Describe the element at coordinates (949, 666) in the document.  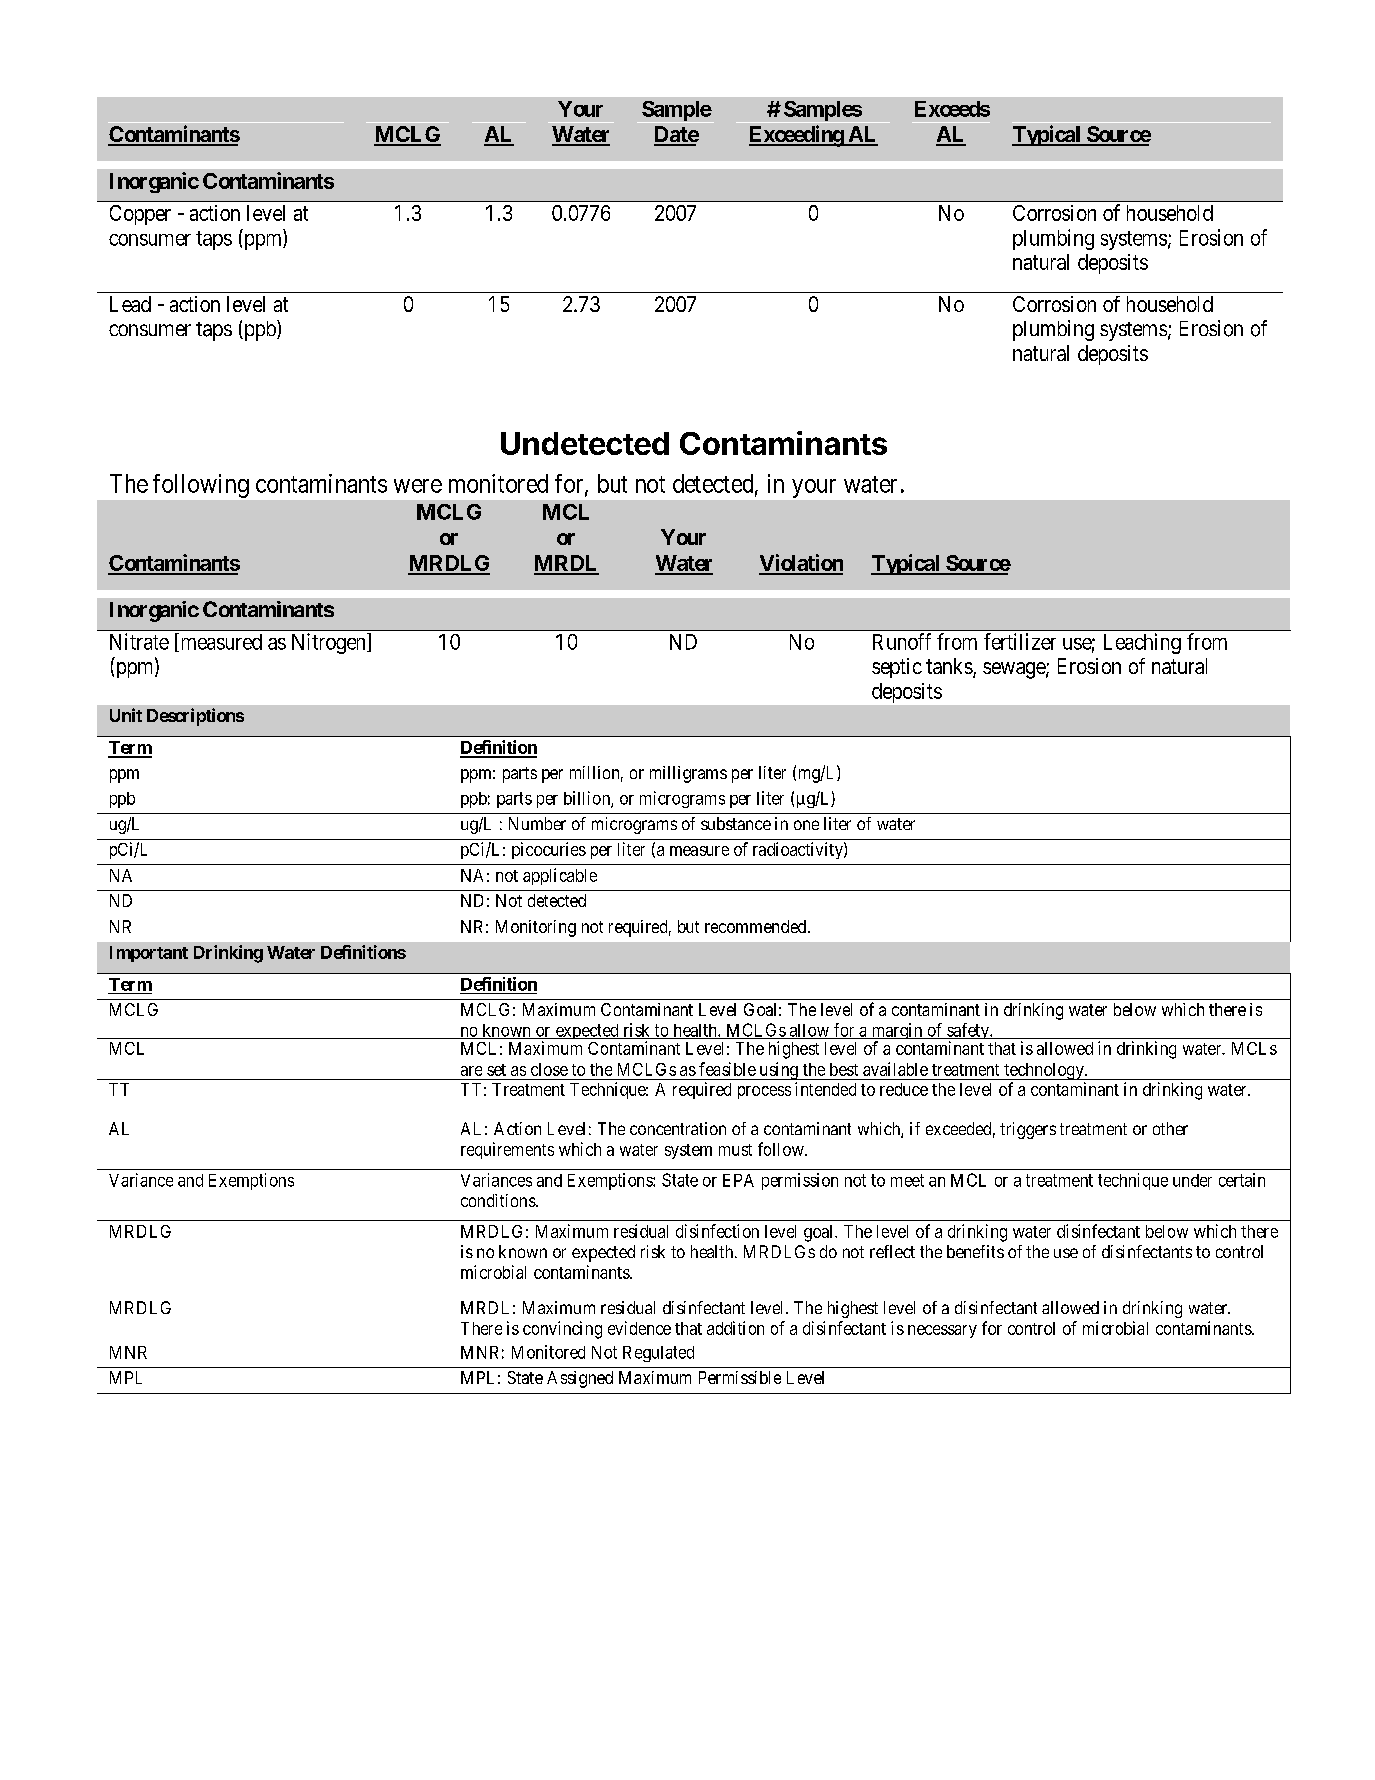
I see `tanks` at that location.
